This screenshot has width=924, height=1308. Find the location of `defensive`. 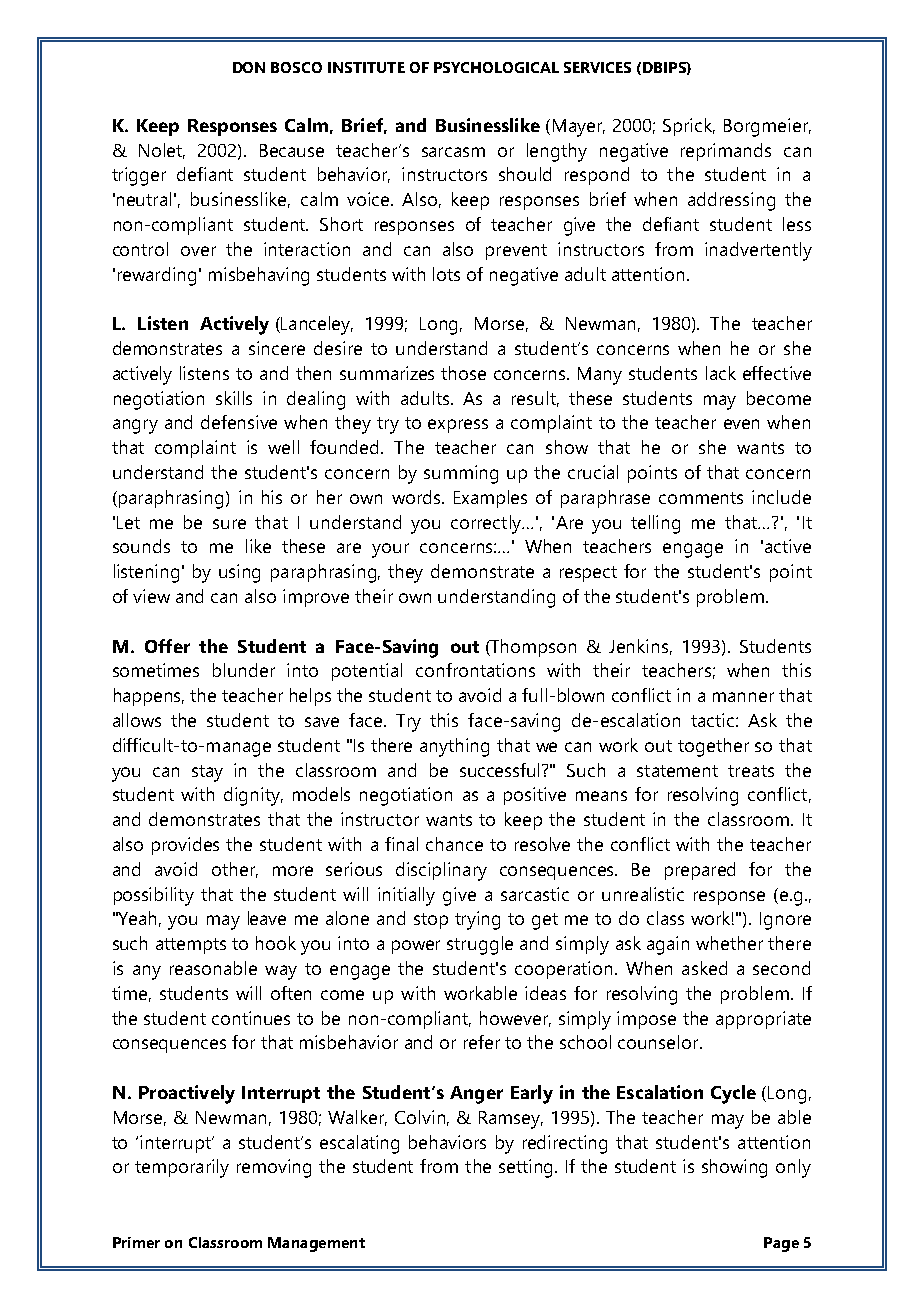

defensive is located at coordinates (239, 422).
